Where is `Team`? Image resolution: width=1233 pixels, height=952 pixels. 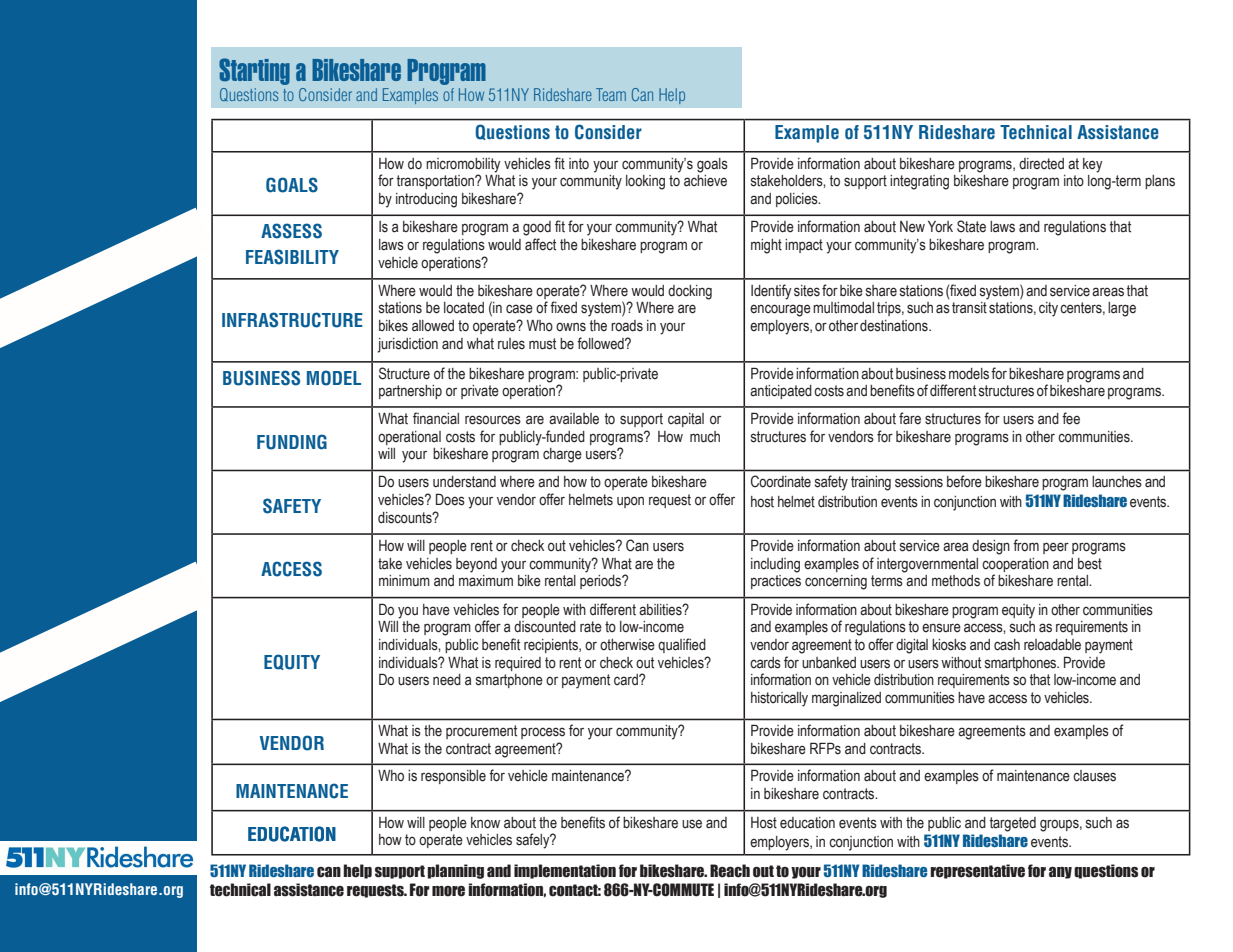 Team is located at coordinates (611, 94).
